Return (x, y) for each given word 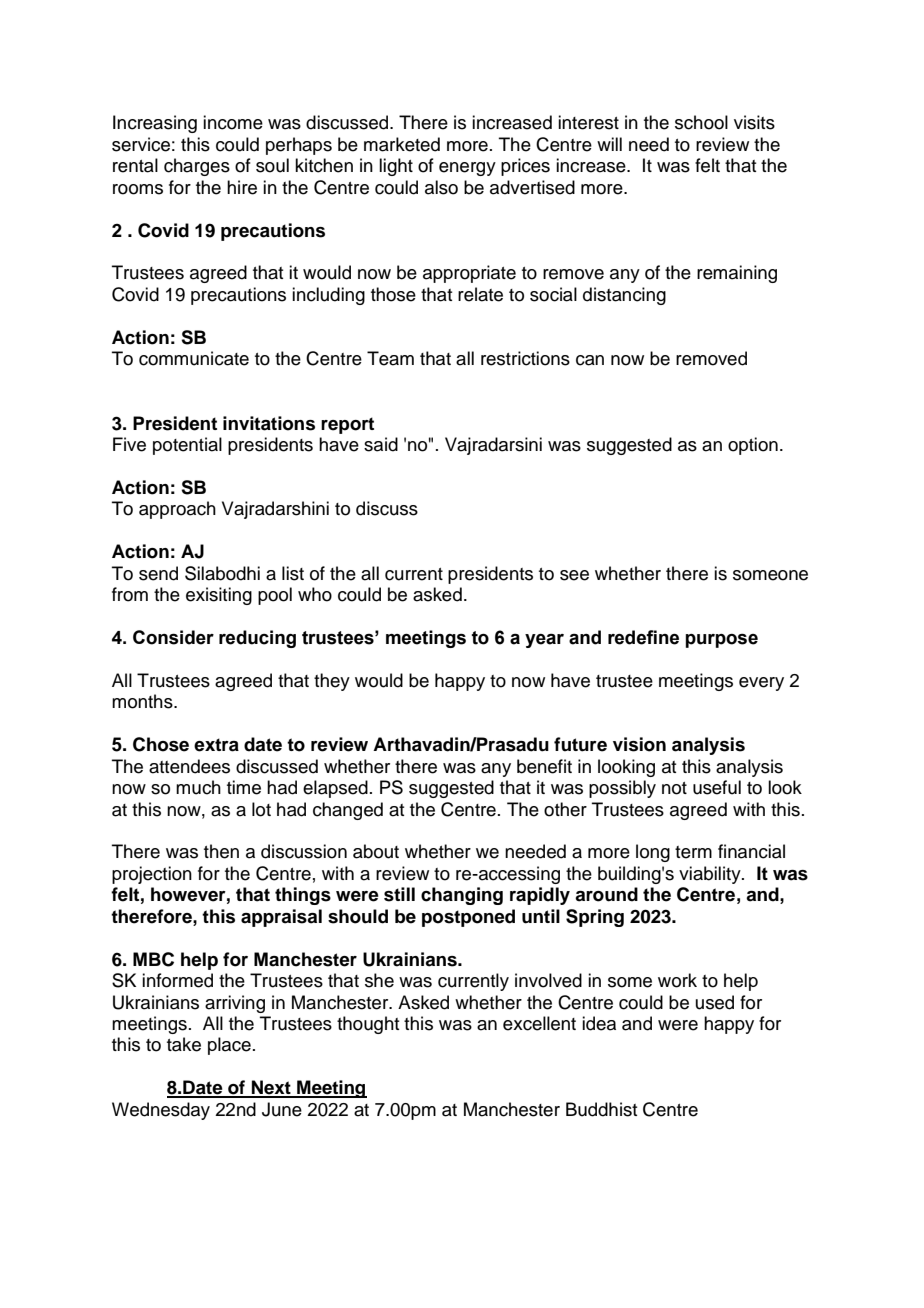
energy (467, 169)
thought (368, 1025)
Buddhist (601, 1109)
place (229, 1046)
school (701, 122)
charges (197, 167)
